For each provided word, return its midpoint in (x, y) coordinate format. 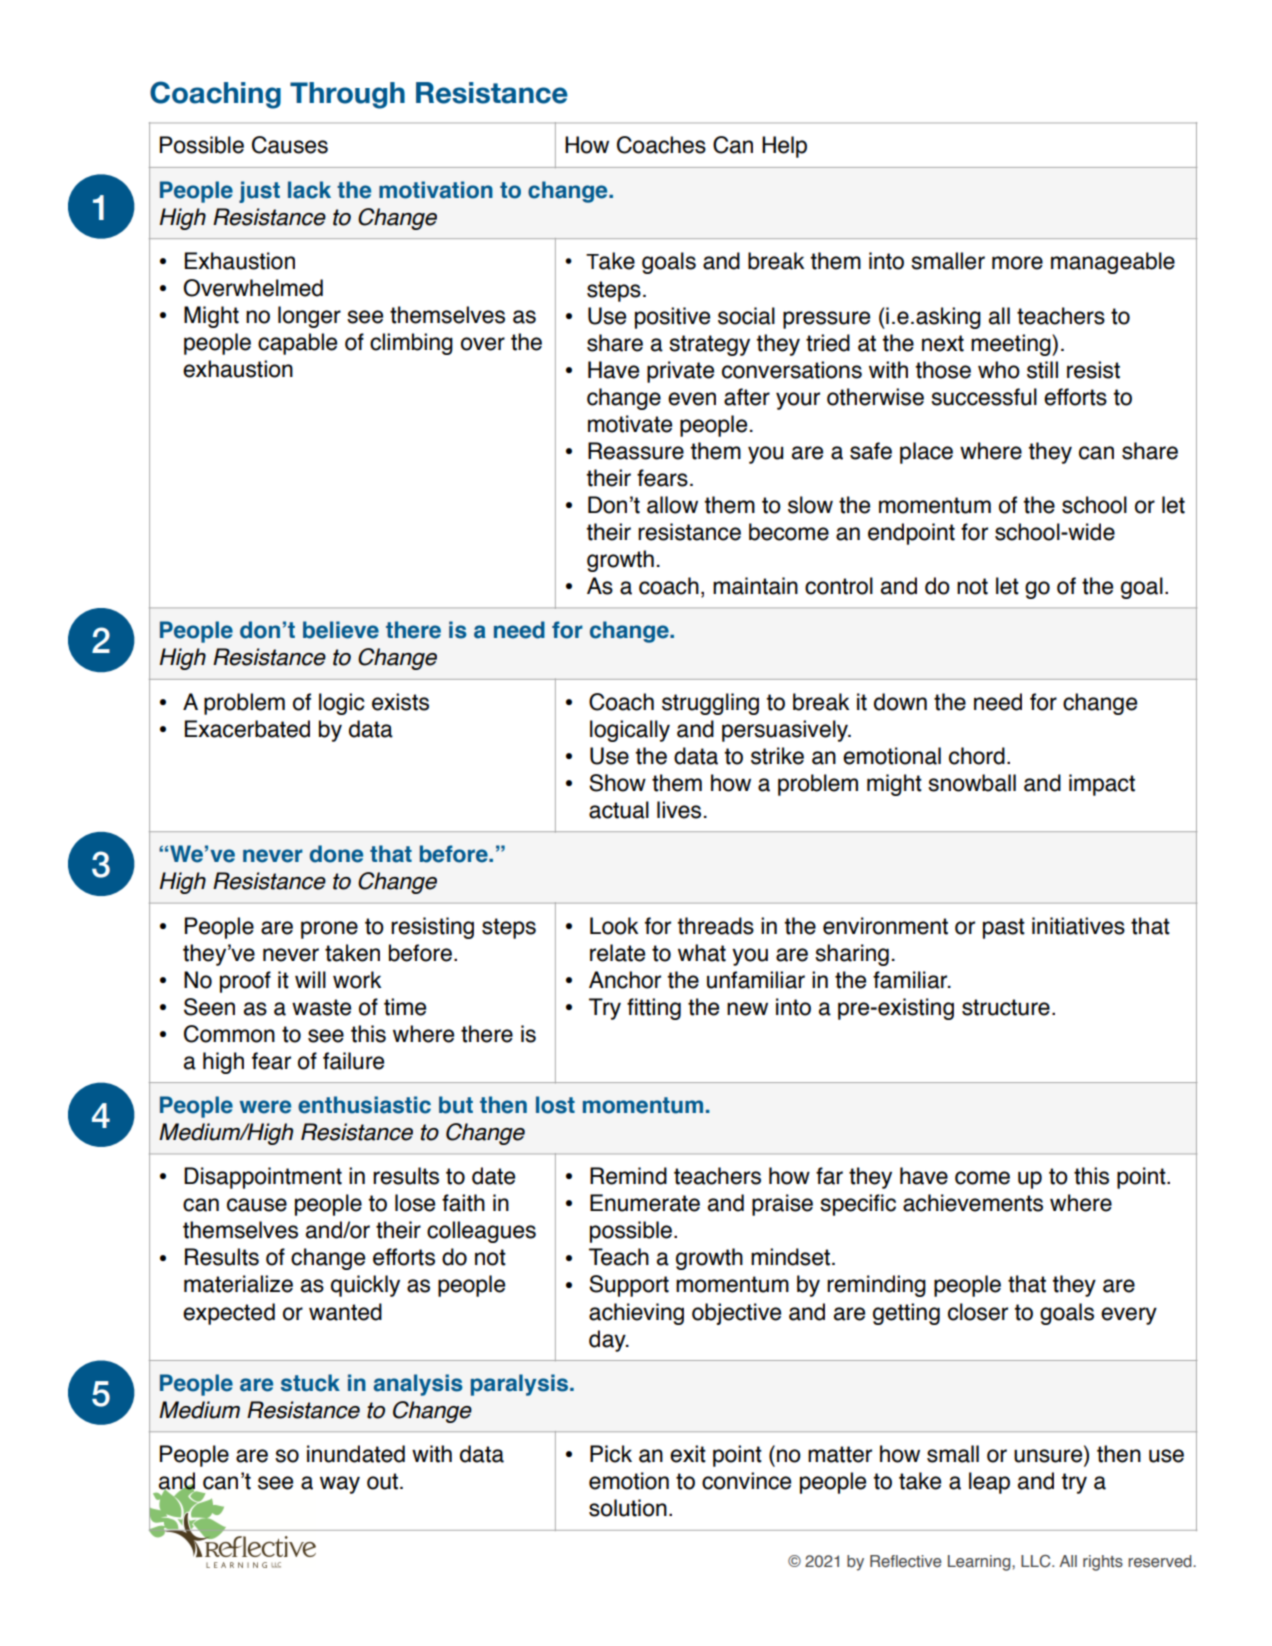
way (340, 1485)
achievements (973, 1203)
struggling (710, 704)
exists (400, 702)
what (702, 953)
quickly (365, 1286)
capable (297, 344)
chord (977, 756)
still (1042, 370)
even (692, 399)
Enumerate (645, 1203)
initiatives (1078, 926)
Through (347, 95)
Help (784, 147)
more (1017, 263)
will (310, 979)
